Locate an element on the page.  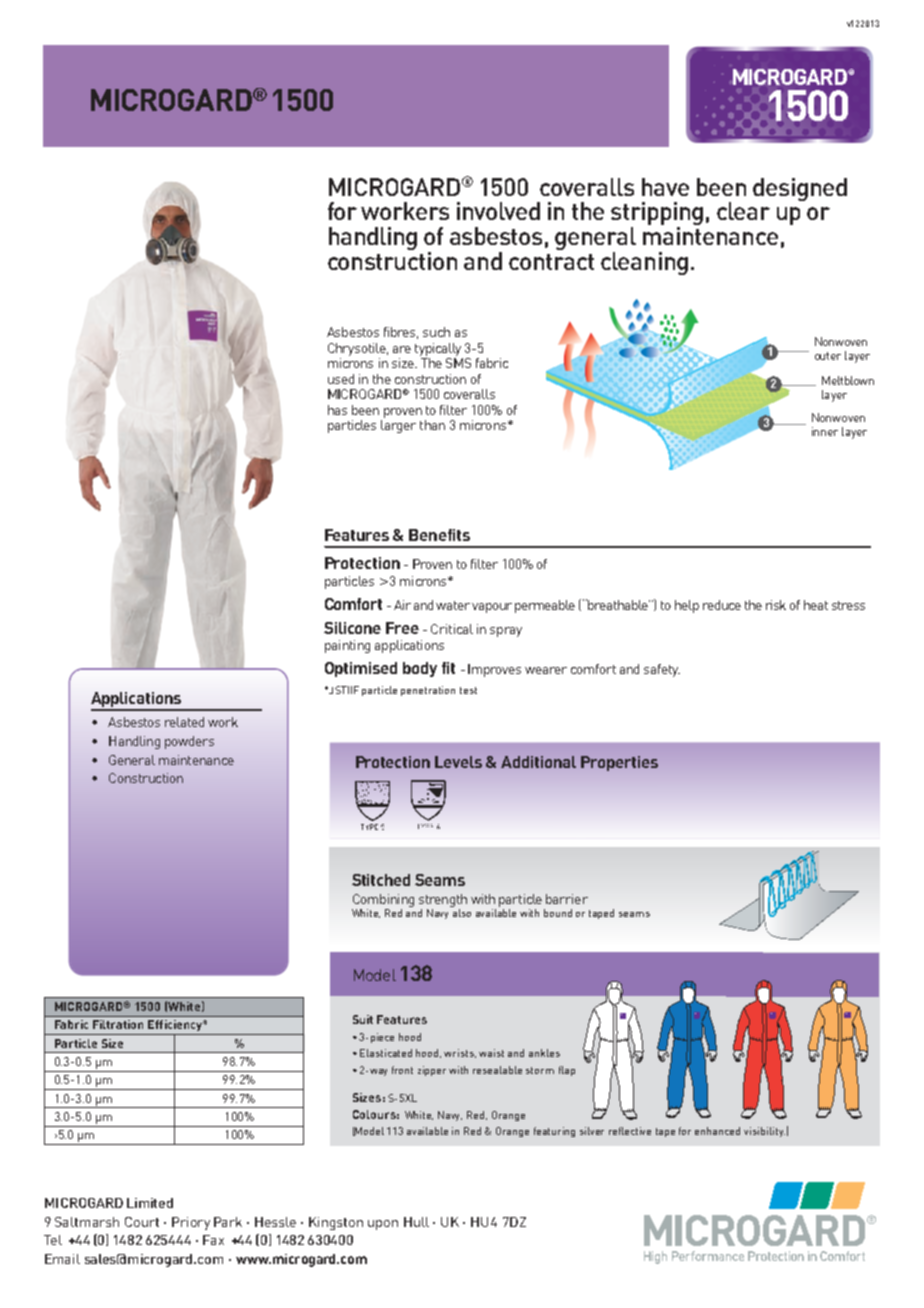
test is located at coordinates (468, 690).
